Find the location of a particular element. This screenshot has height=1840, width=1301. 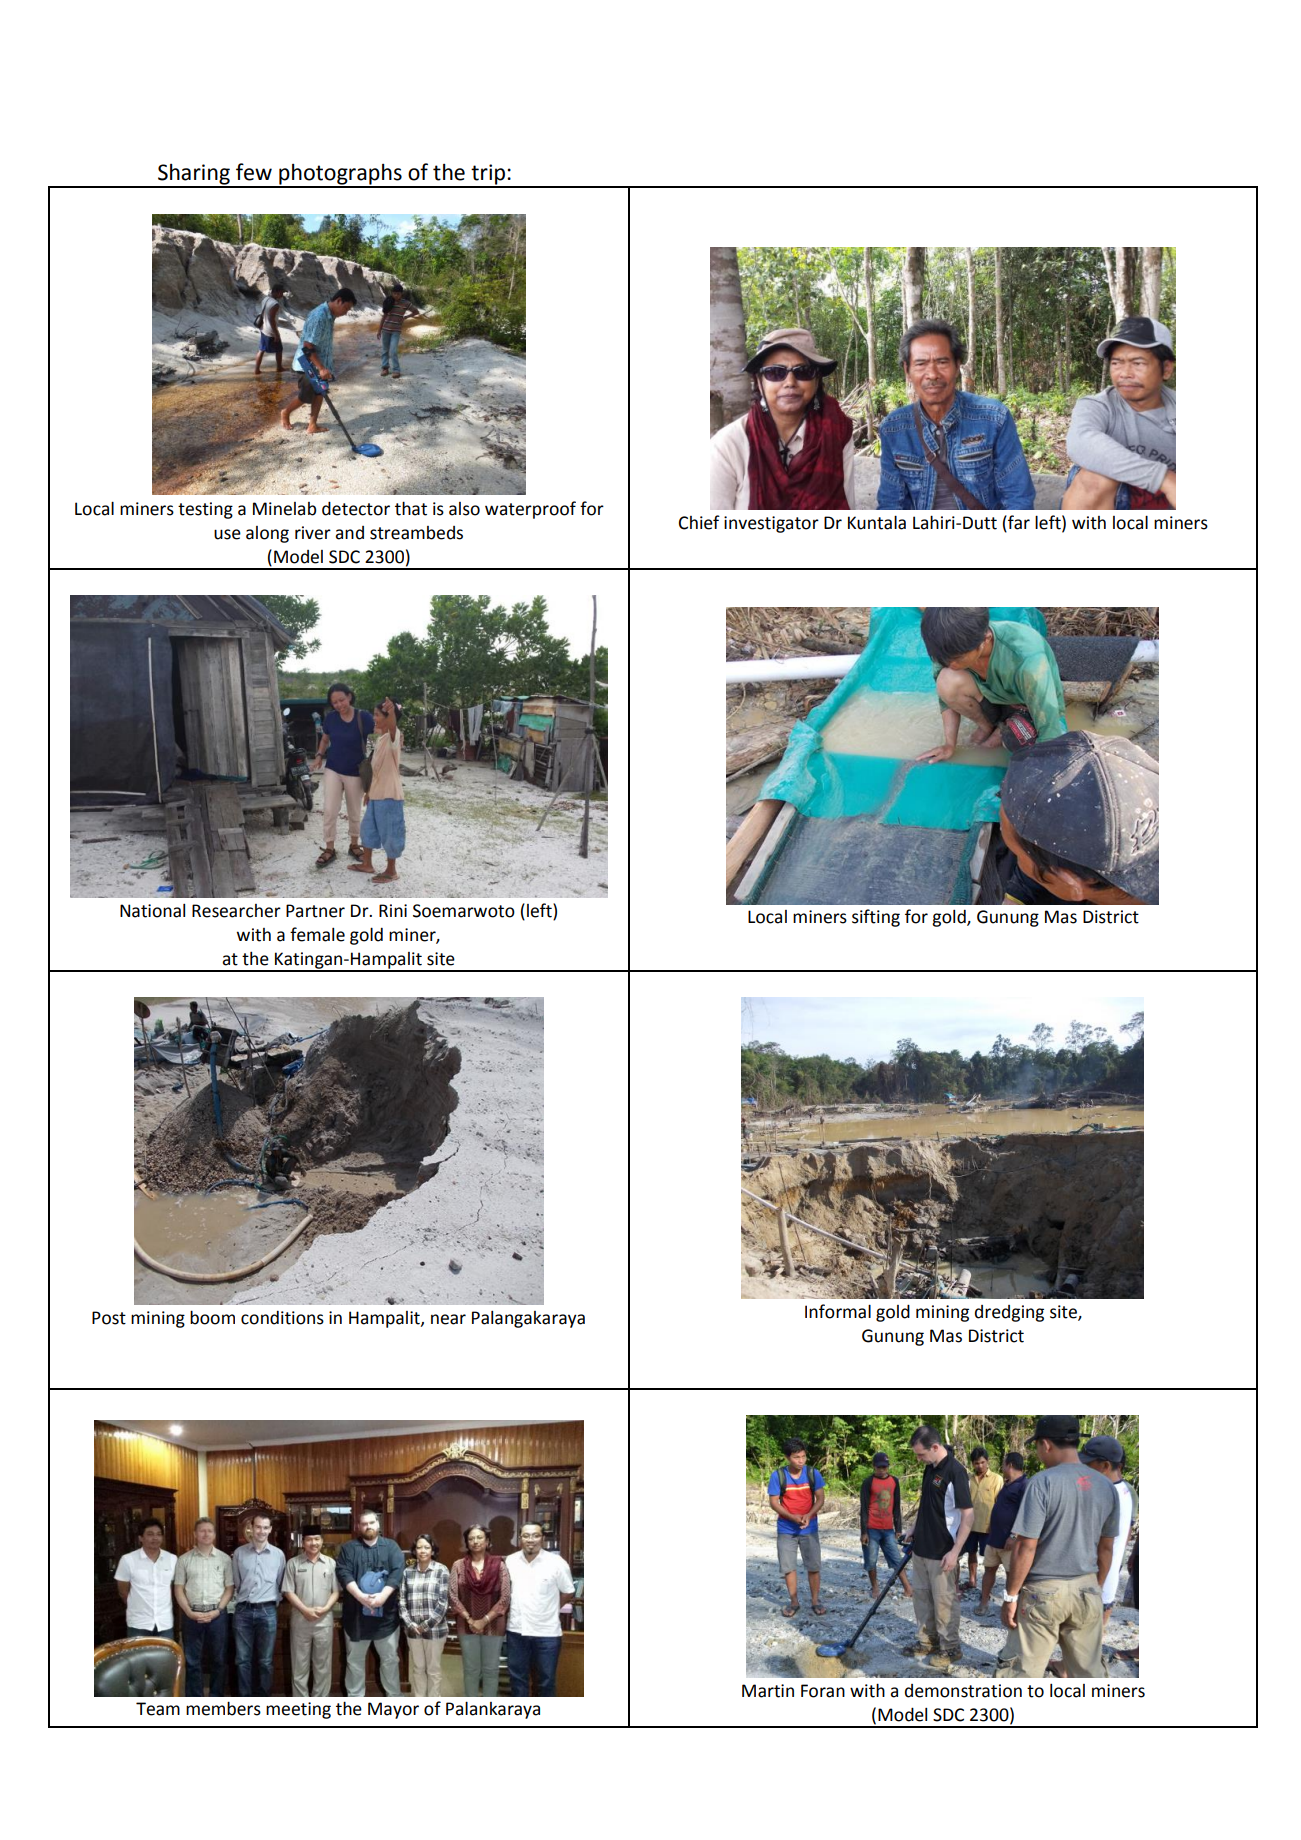

trip is located at coordinates (488, 175).
